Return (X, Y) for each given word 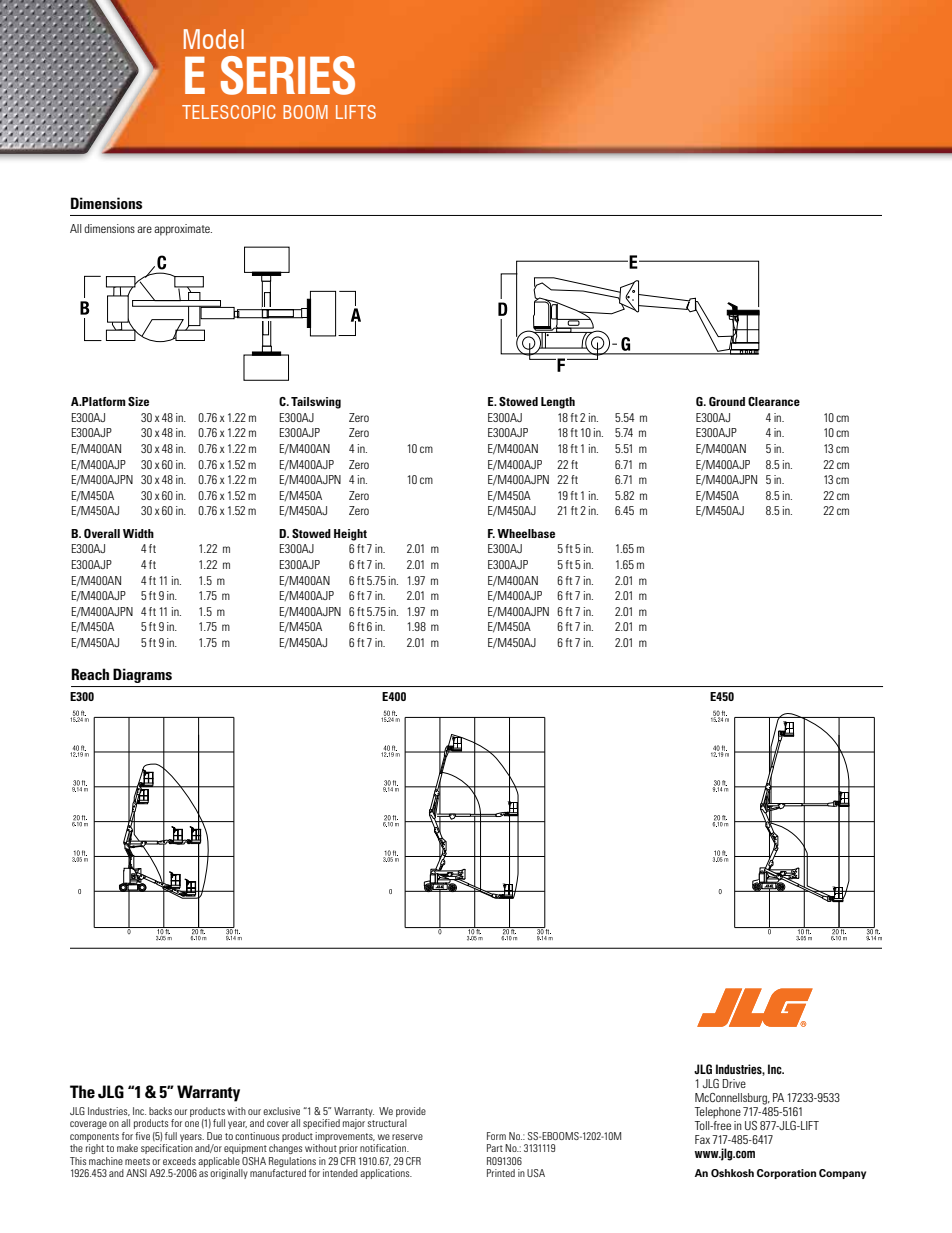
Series (288, 75)
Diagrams (142, 675)
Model (214, 39)
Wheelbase (526, 533)
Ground (727, 401)
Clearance (774, 401)
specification (167, 1149)
